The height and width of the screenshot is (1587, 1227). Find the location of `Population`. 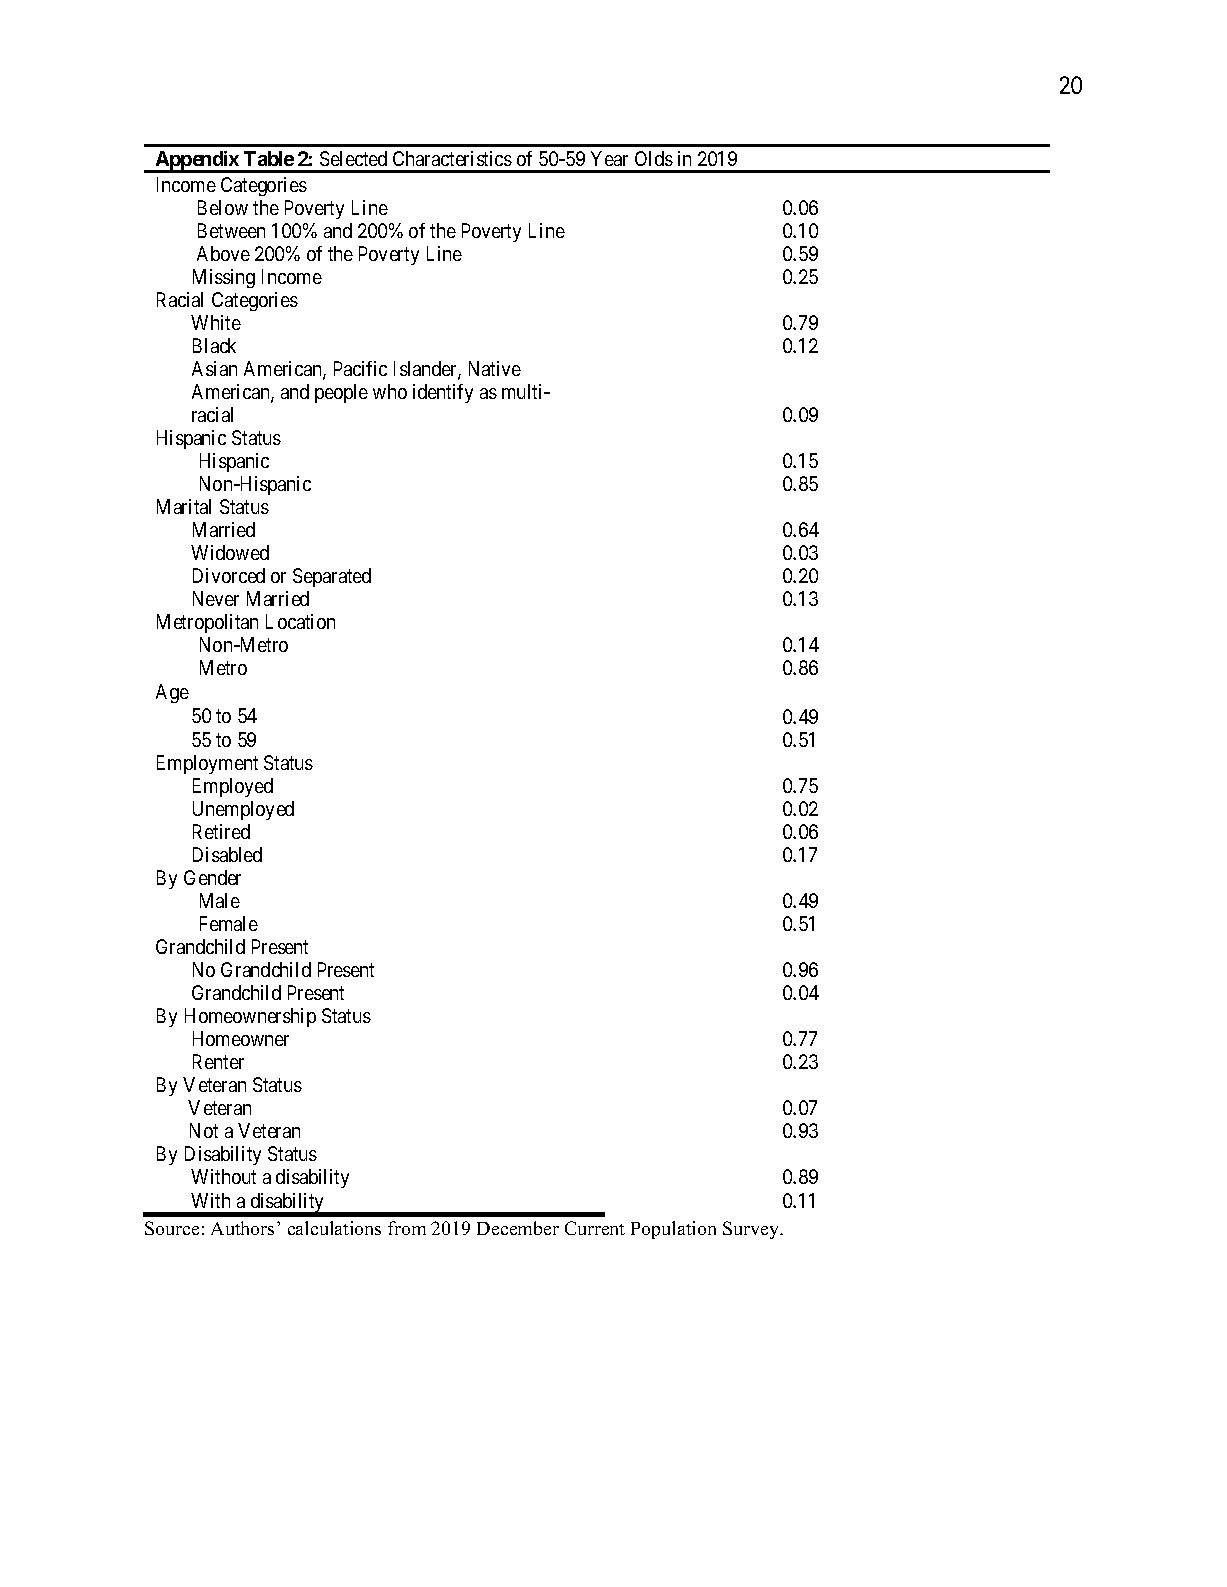

Population is located at coordinates (673, 1230).
